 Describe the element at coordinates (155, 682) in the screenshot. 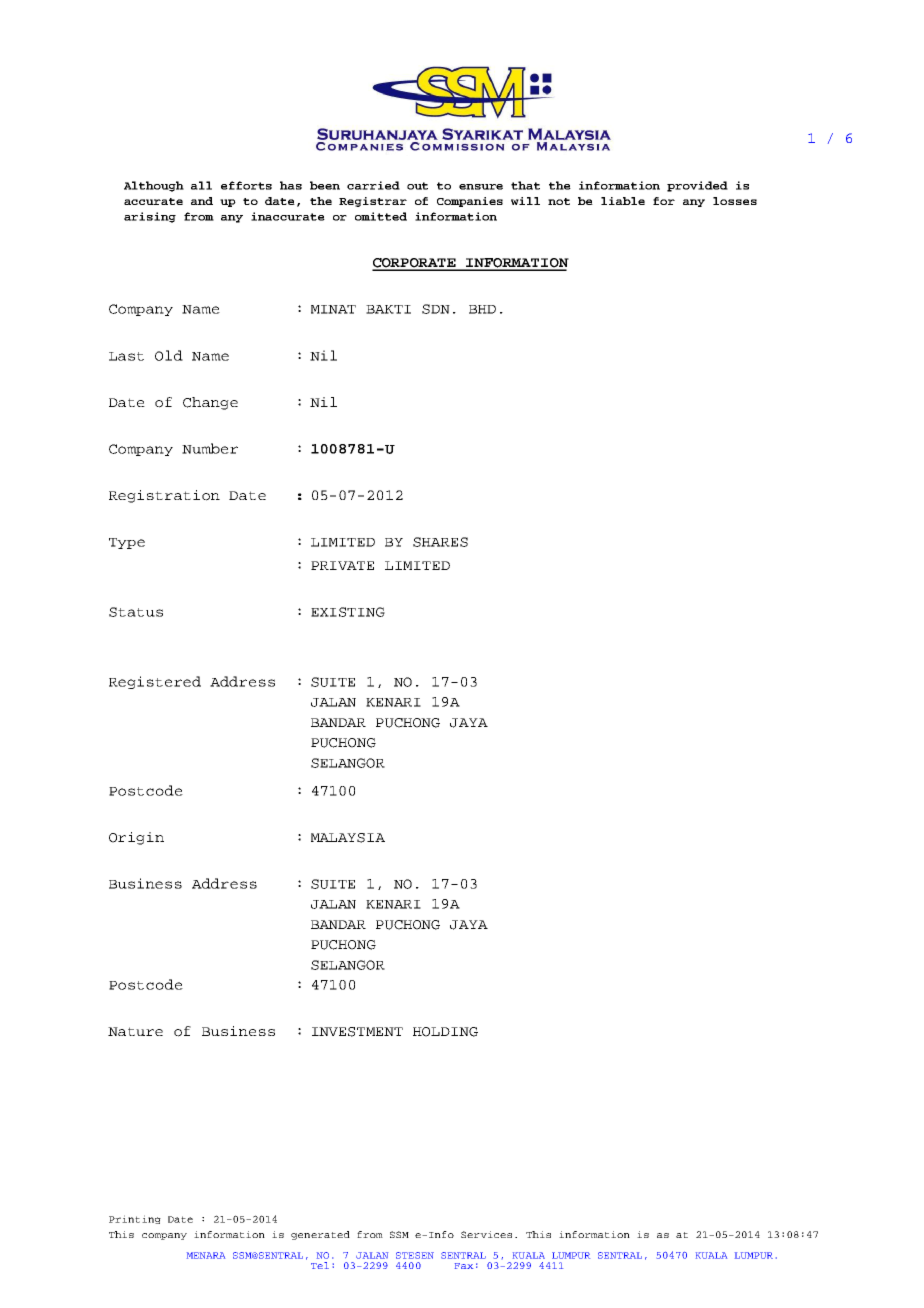

I see `Registered` at that location.
